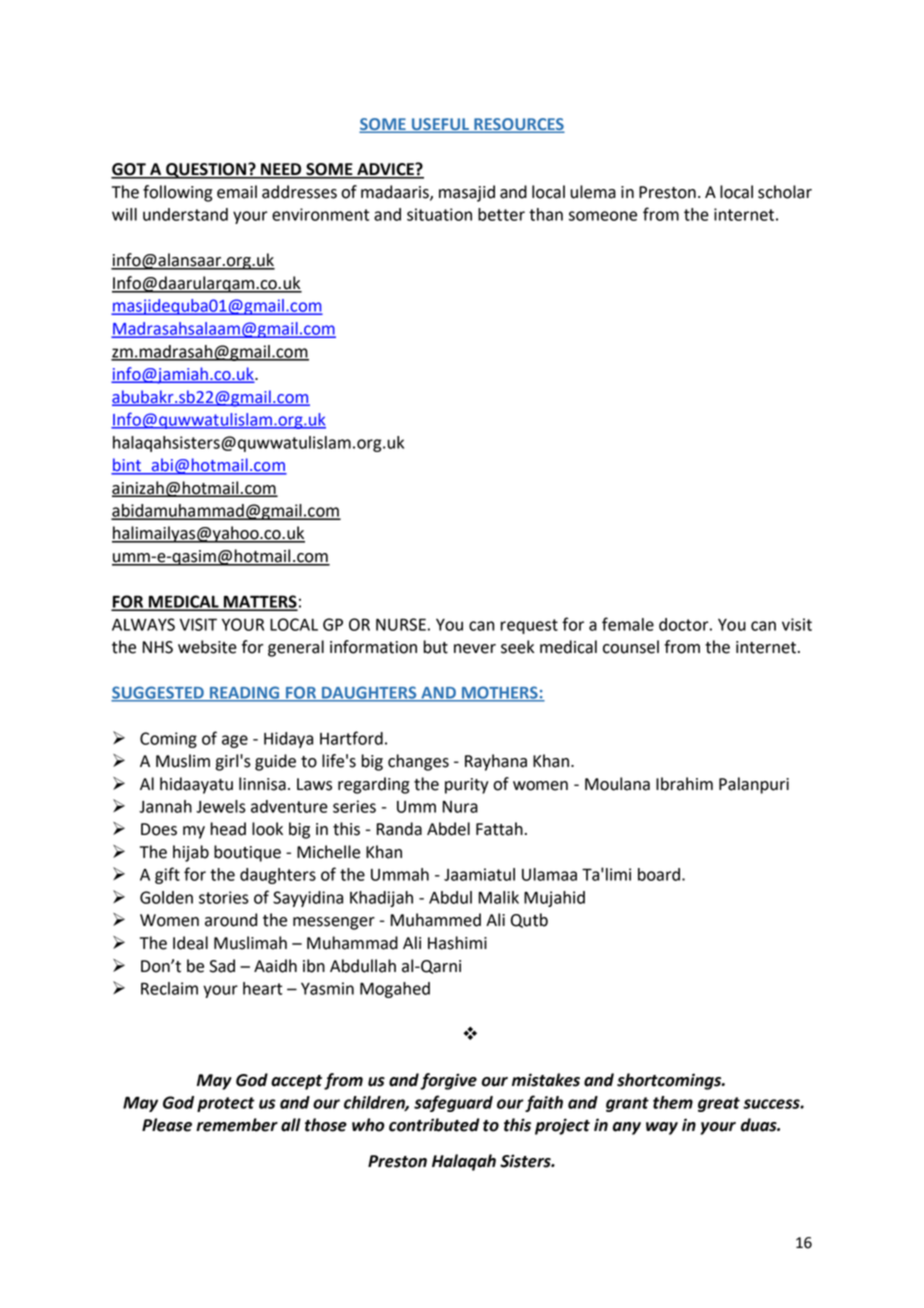 The height and width of the screenshot is (1308, 924). I want to click on following, so click(177, 193).
